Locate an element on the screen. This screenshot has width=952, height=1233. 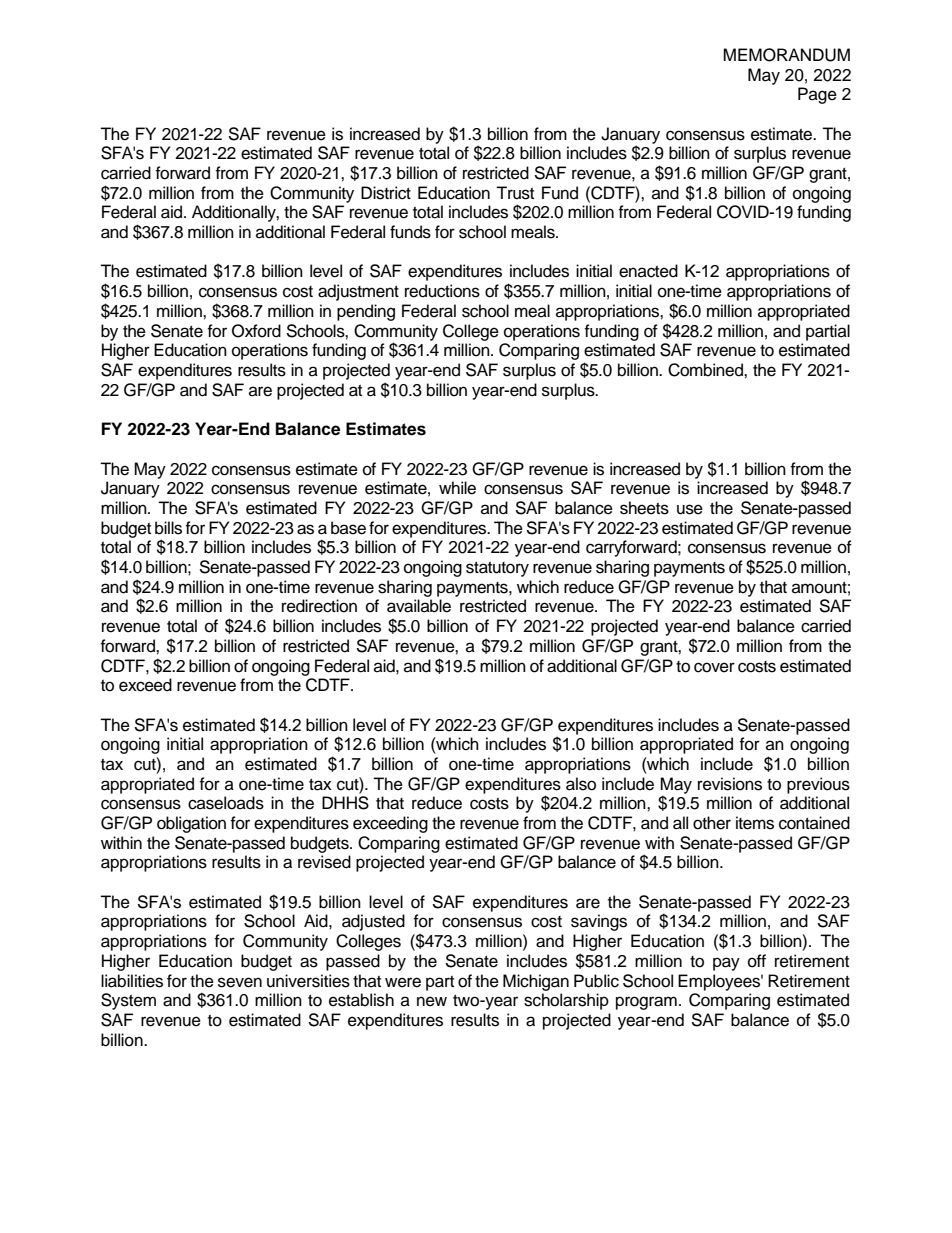
District is located at coordinates (386, 193).
